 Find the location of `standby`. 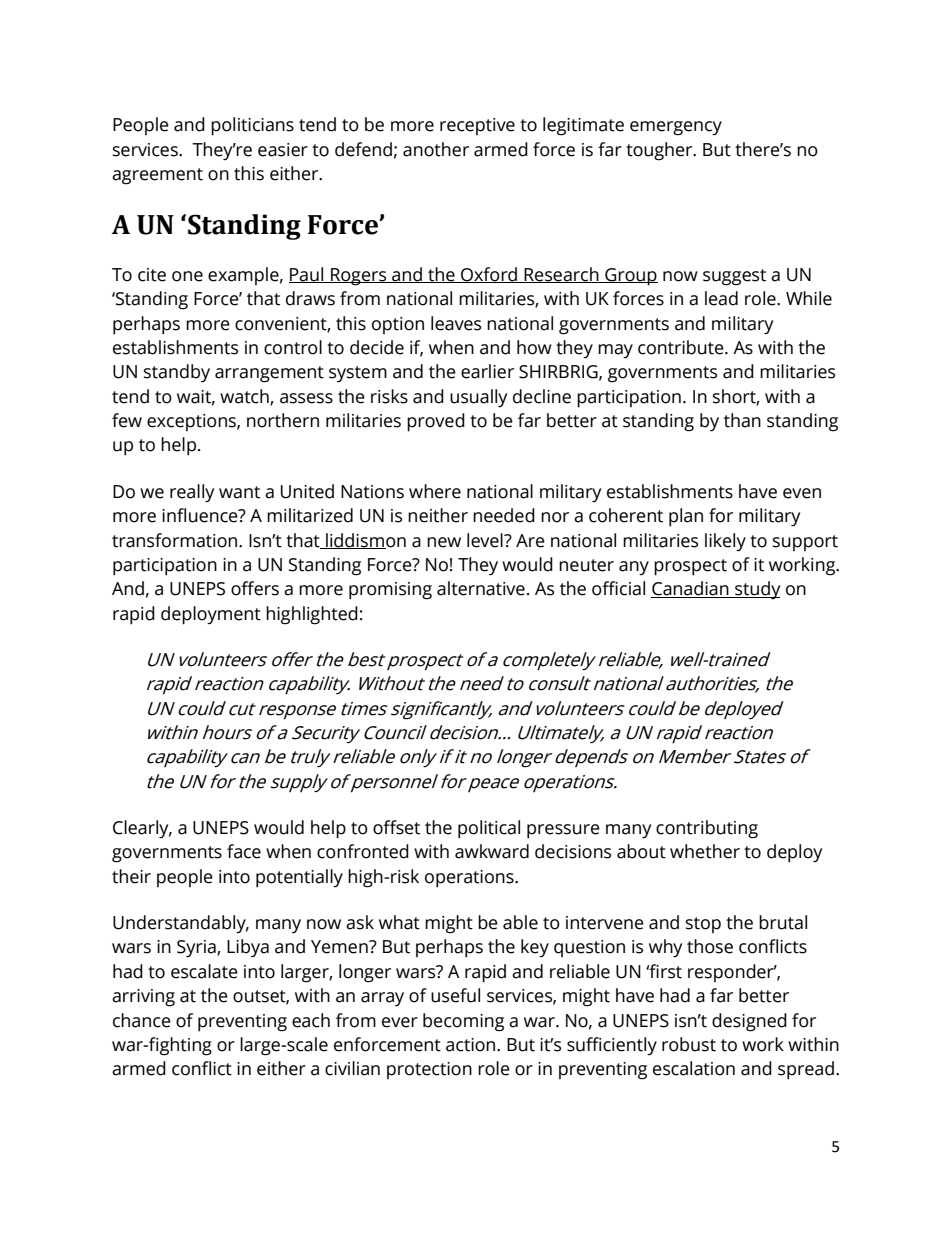

standby is located at coordinates (177, 373).
